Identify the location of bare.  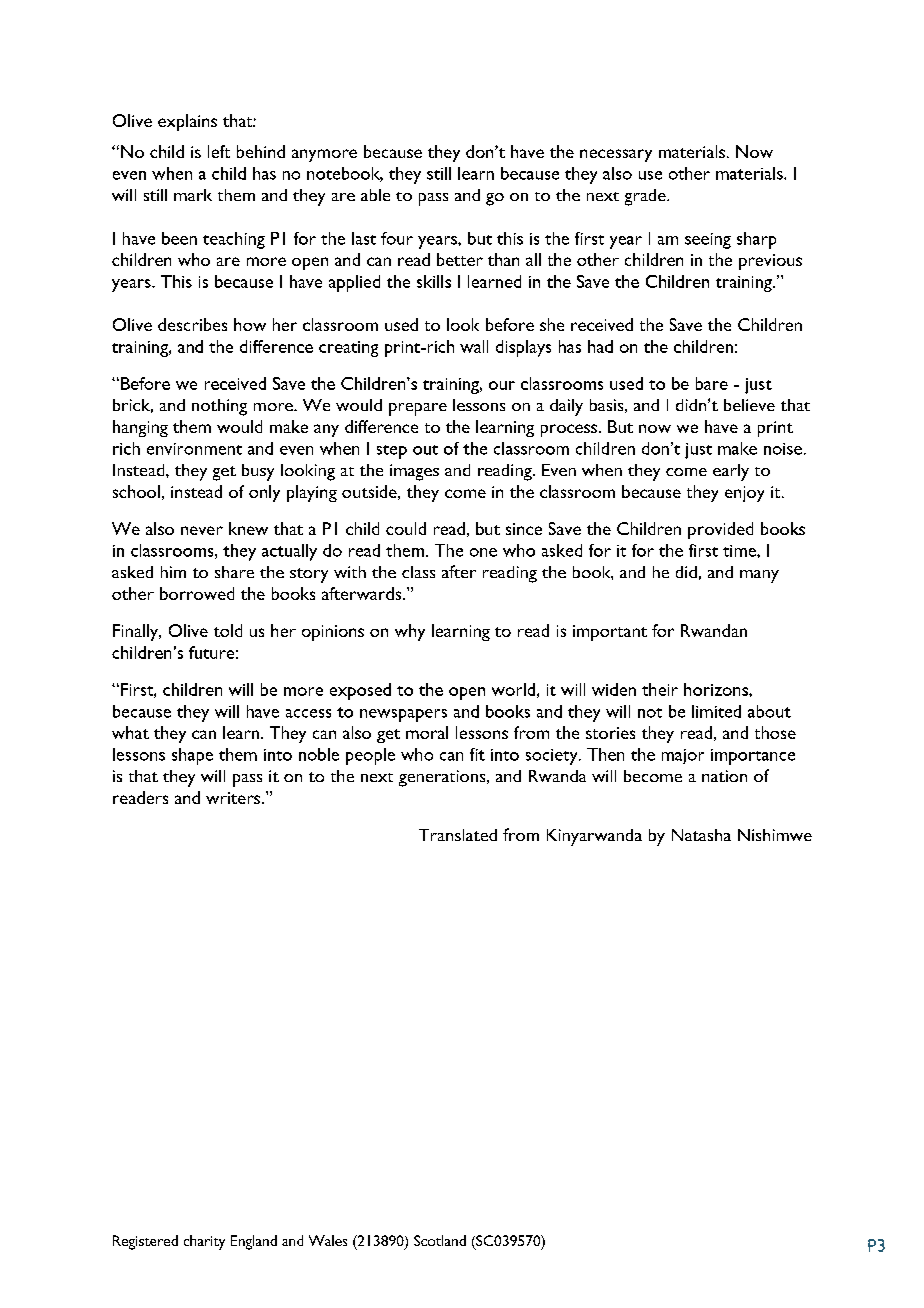
(712, 383).
